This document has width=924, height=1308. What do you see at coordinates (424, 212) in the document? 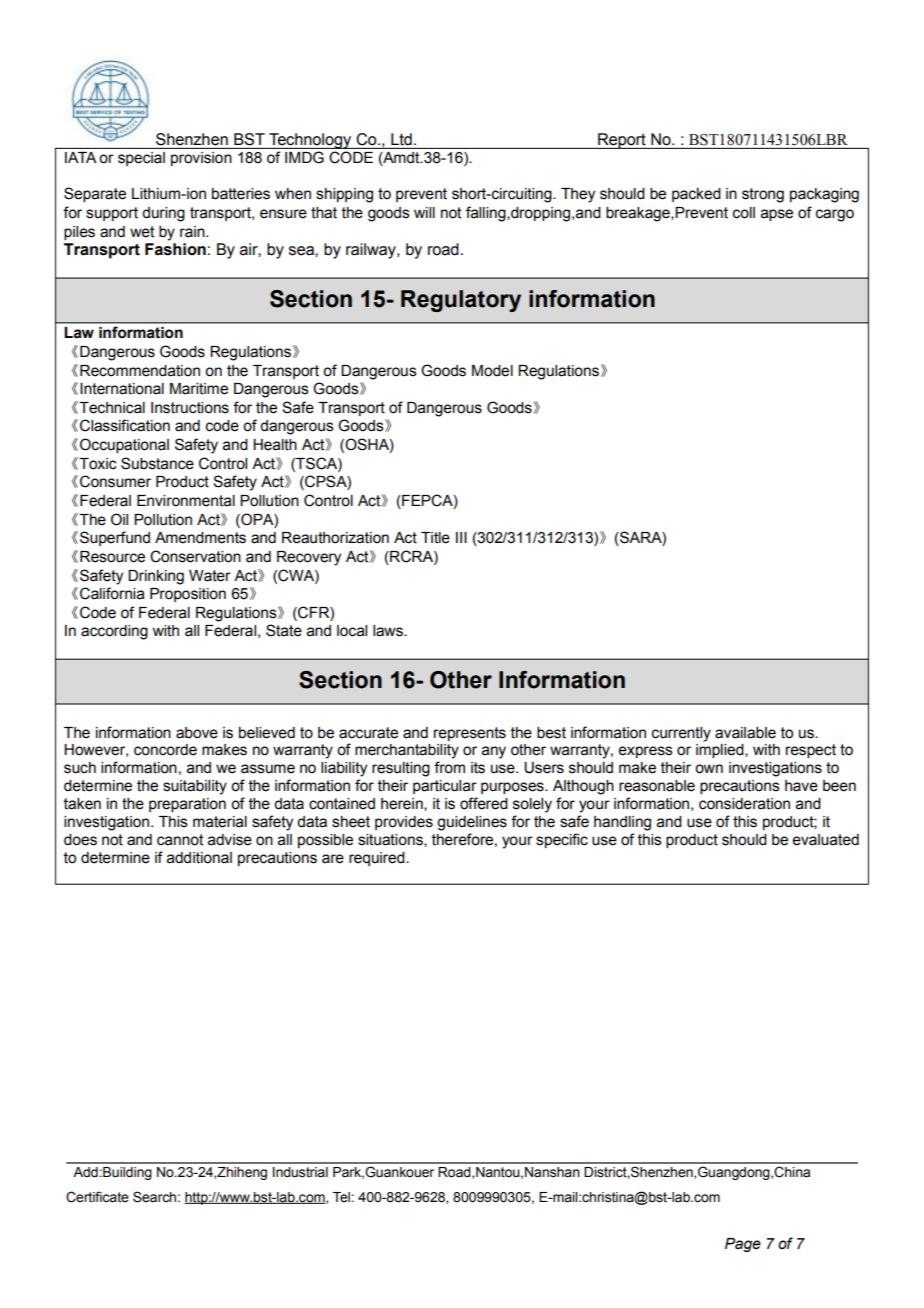
I see `will` at bounding box center [424, 212].
